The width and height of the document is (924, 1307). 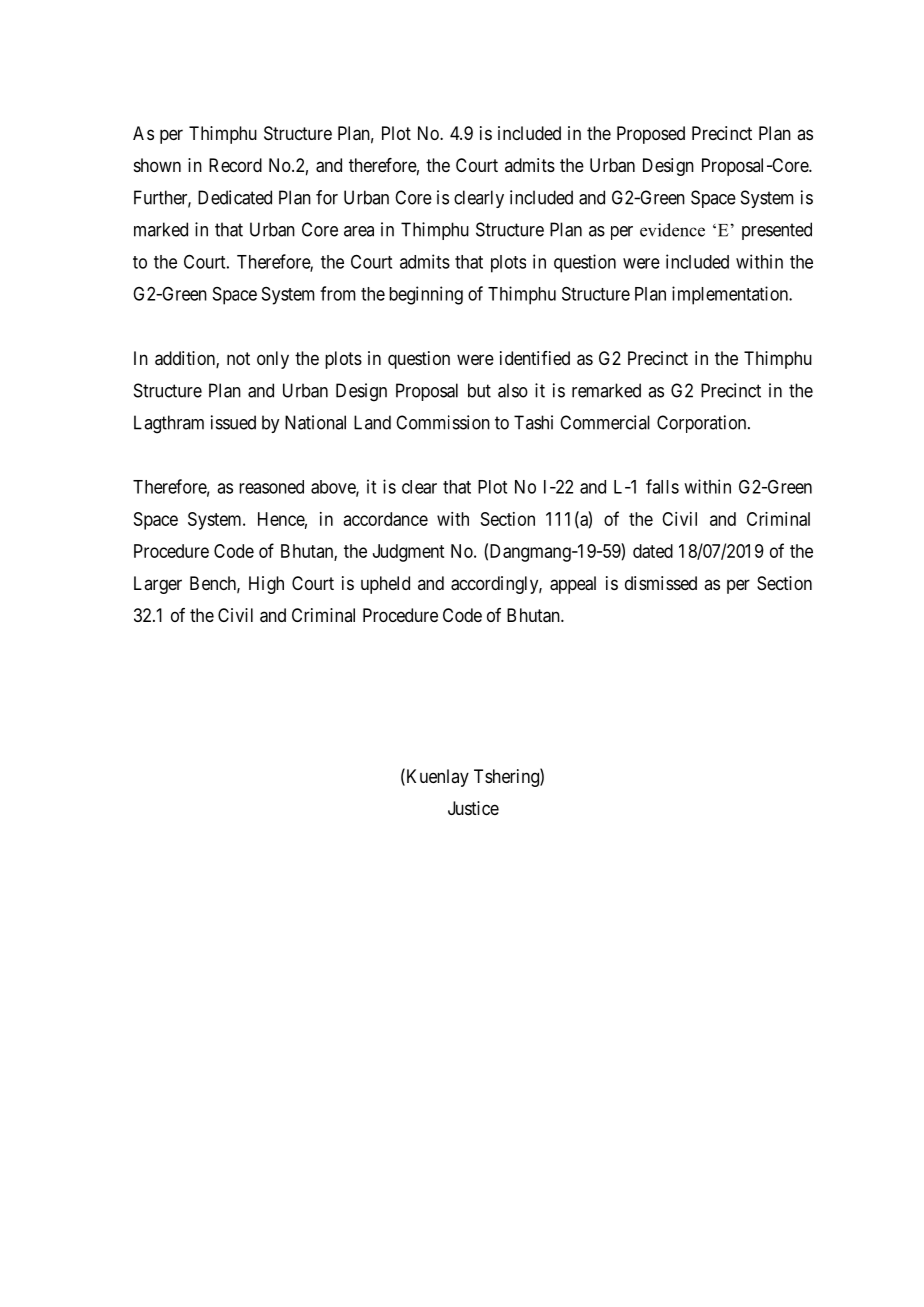 I want to click on dismissed, so click(x=661, y=583).
